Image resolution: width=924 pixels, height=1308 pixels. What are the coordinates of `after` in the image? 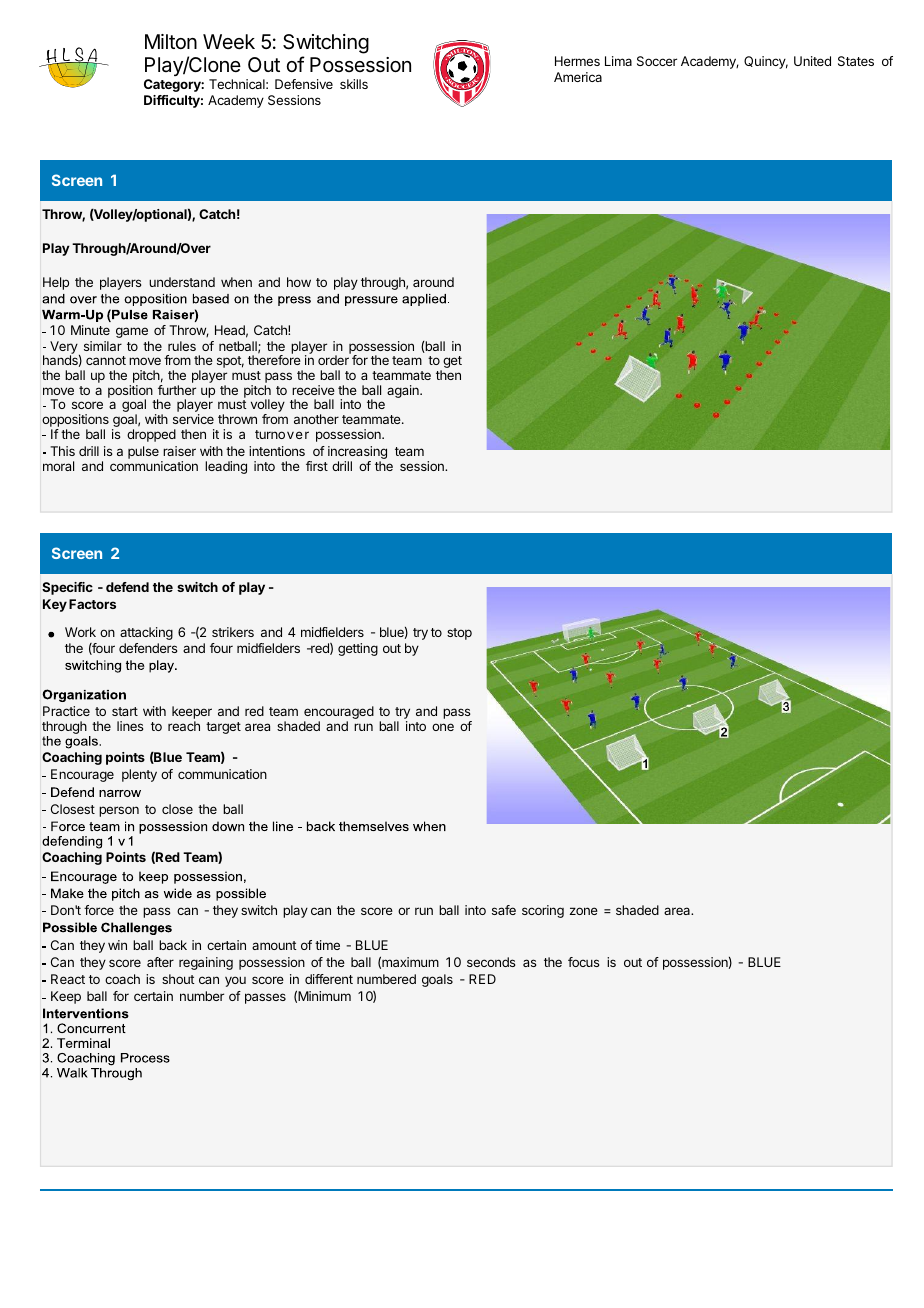 It's located at (160, 962).
